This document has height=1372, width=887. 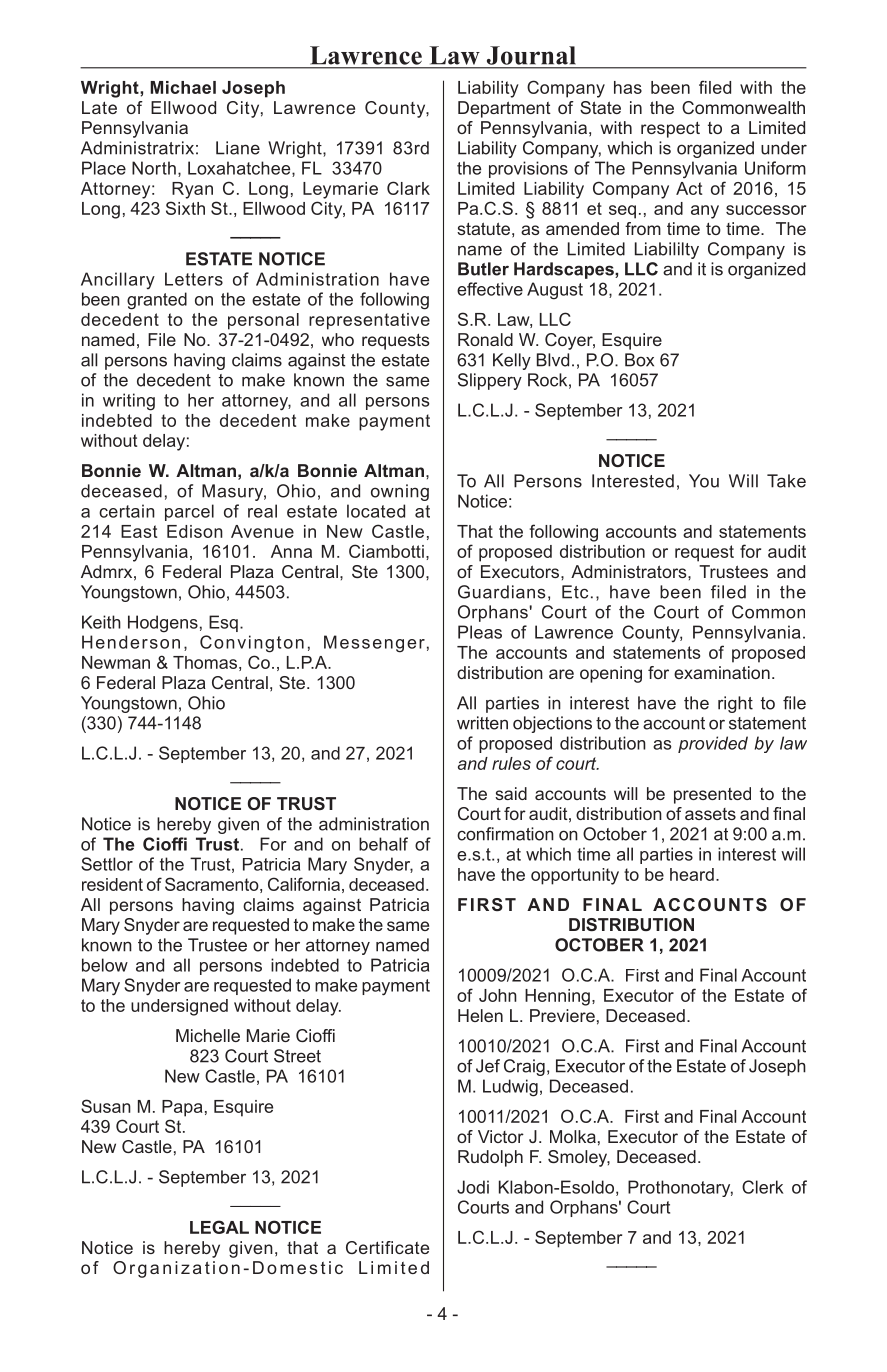 I want to click on Jodi, so click(x=473, y=1187).
